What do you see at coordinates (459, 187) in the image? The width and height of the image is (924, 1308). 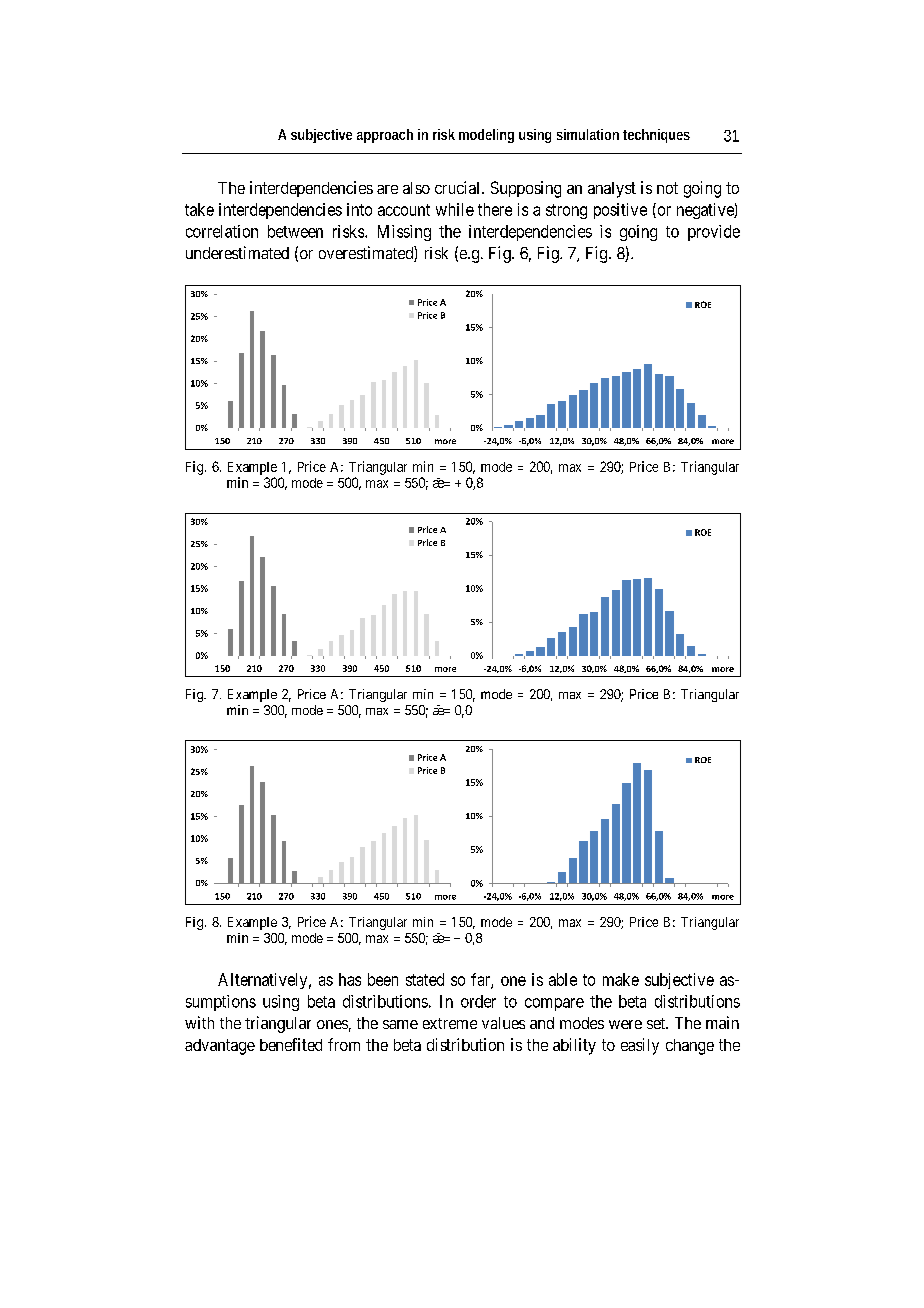 I see `crucial` at bounding box center [459, 187].
